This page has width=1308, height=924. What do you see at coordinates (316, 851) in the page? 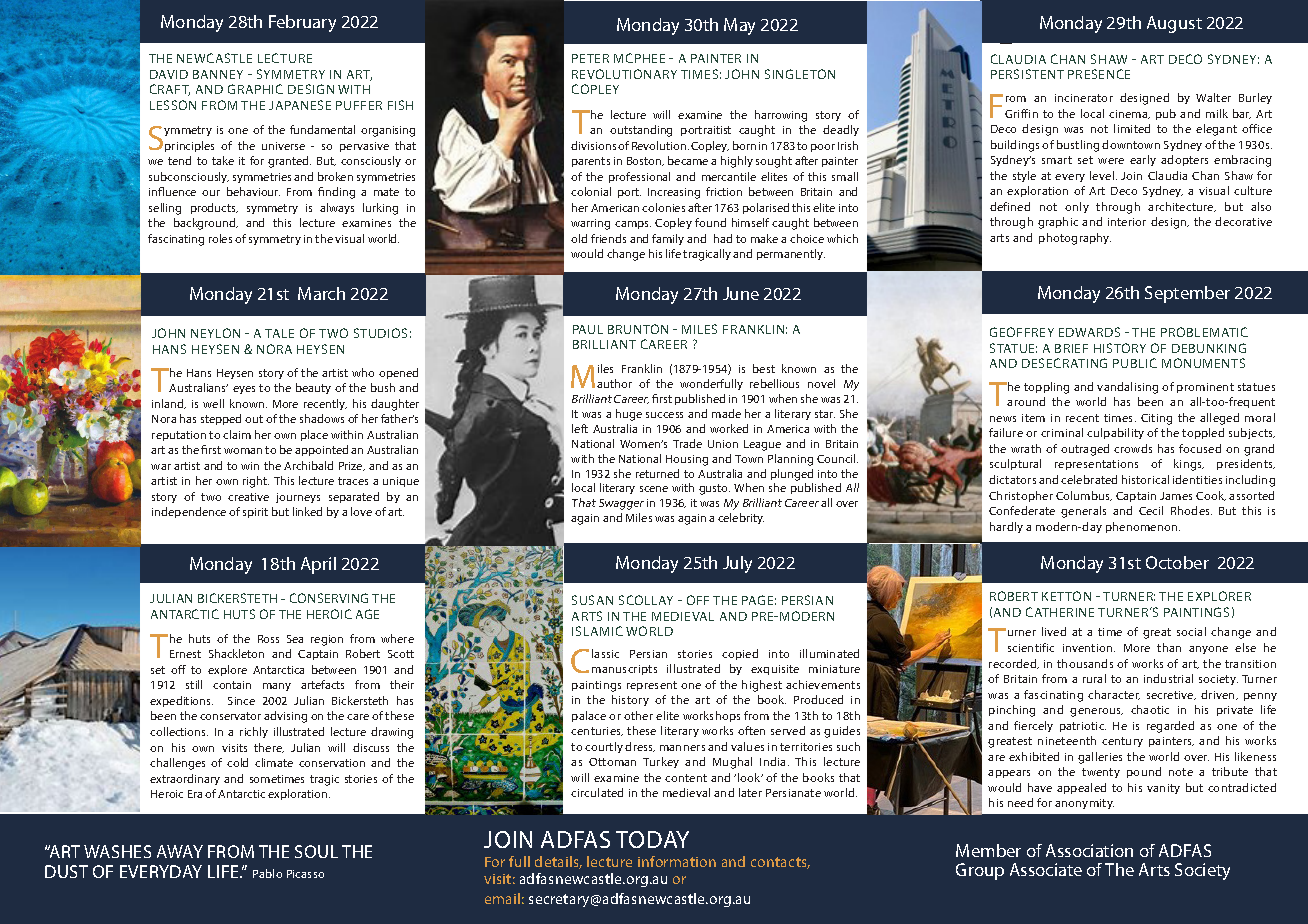
I see `SOUL` at bounding box center [316, 851].
